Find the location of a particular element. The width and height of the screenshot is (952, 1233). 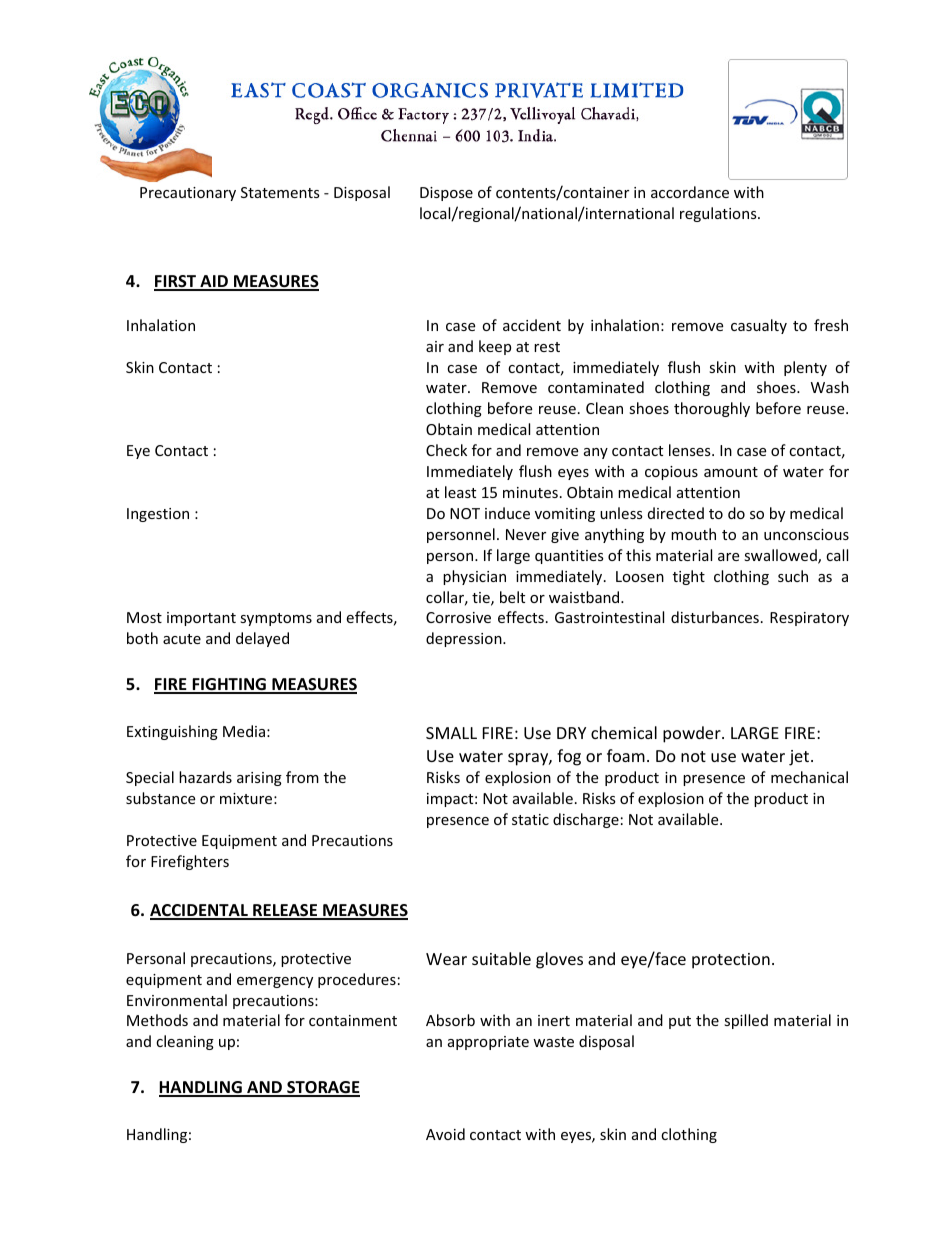

induce is located at coordinates (507, 513).
